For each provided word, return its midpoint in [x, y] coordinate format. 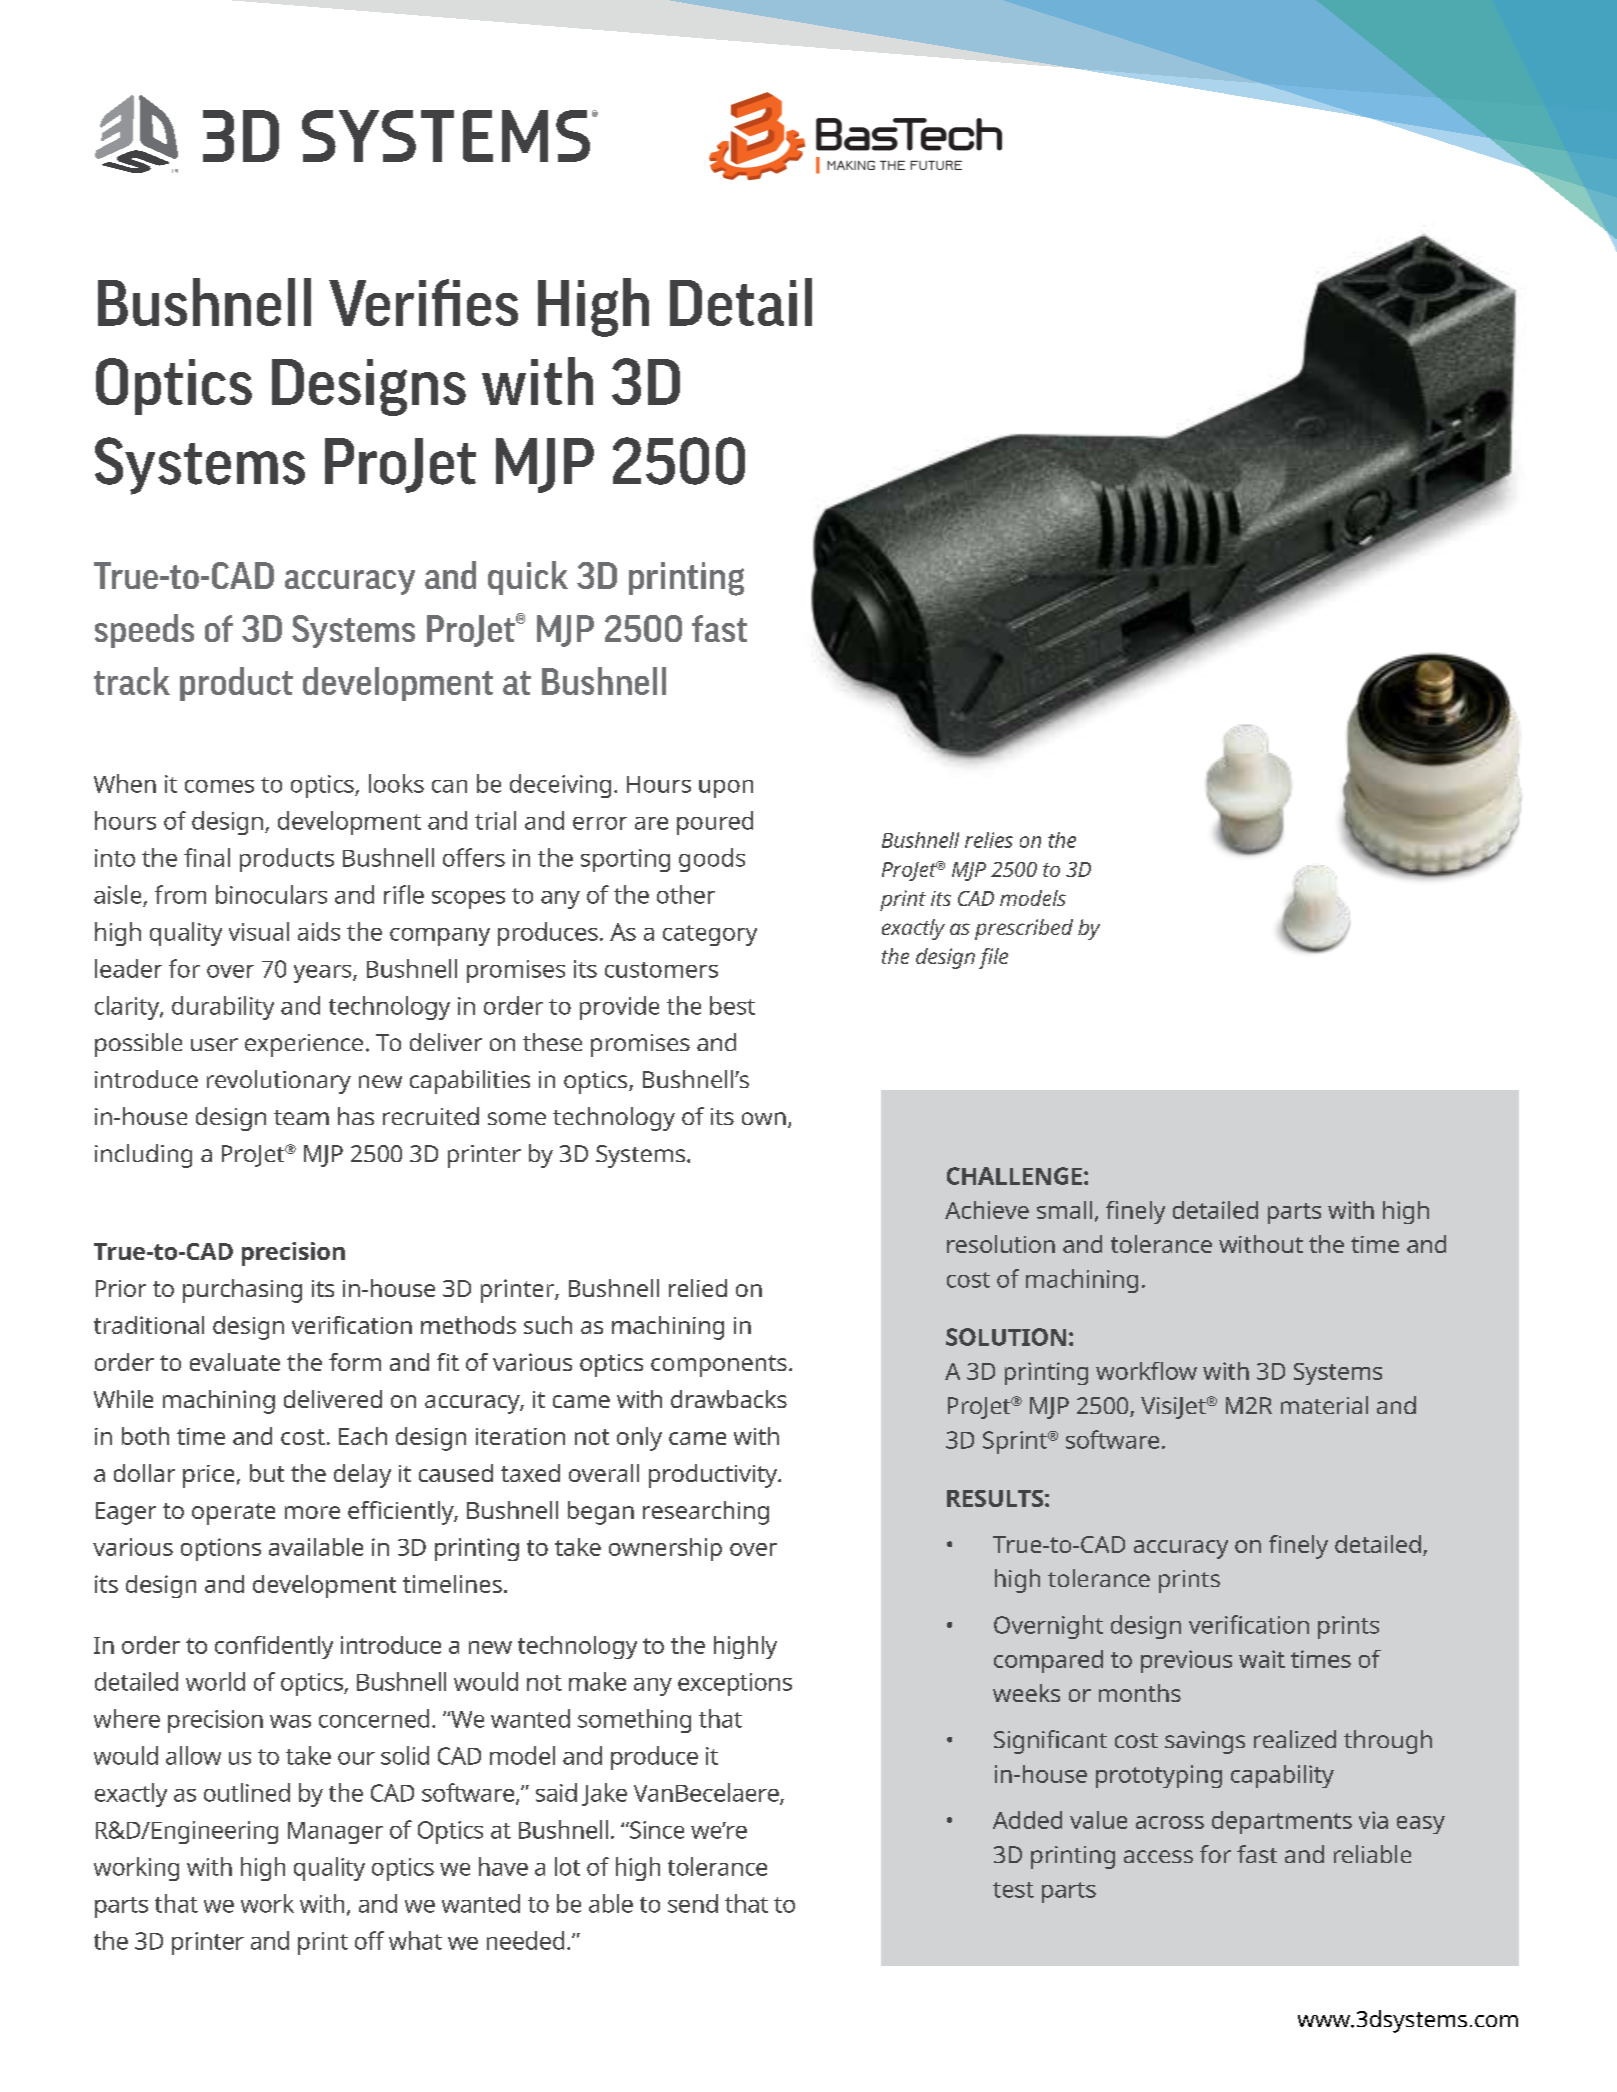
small [1064, 1210]
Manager [335, 1833]
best [732, 1005]
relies [989, 840]
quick [528, 578]
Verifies [423, 302]
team [301, 1117]
